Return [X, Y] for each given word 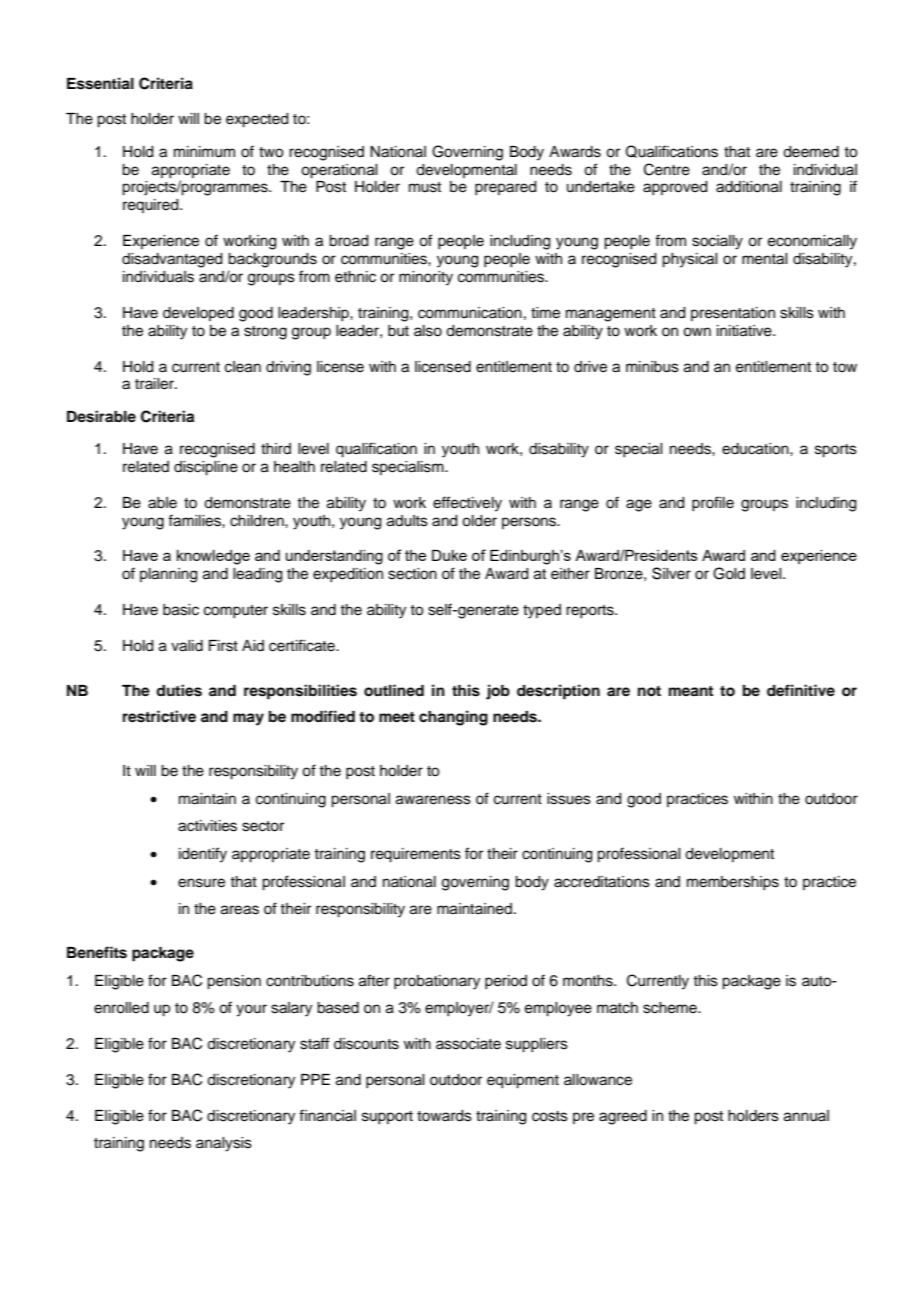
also [428, 331]
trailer [155, 384]
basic [181, 610]
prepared [505, 188]
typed [542, 611]
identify [203, 855]
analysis [224, 1144]
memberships [733, 883]
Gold [729, 573]
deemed [811, 152]
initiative [745, 331]
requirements [416, 855]
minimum [204, 152]
